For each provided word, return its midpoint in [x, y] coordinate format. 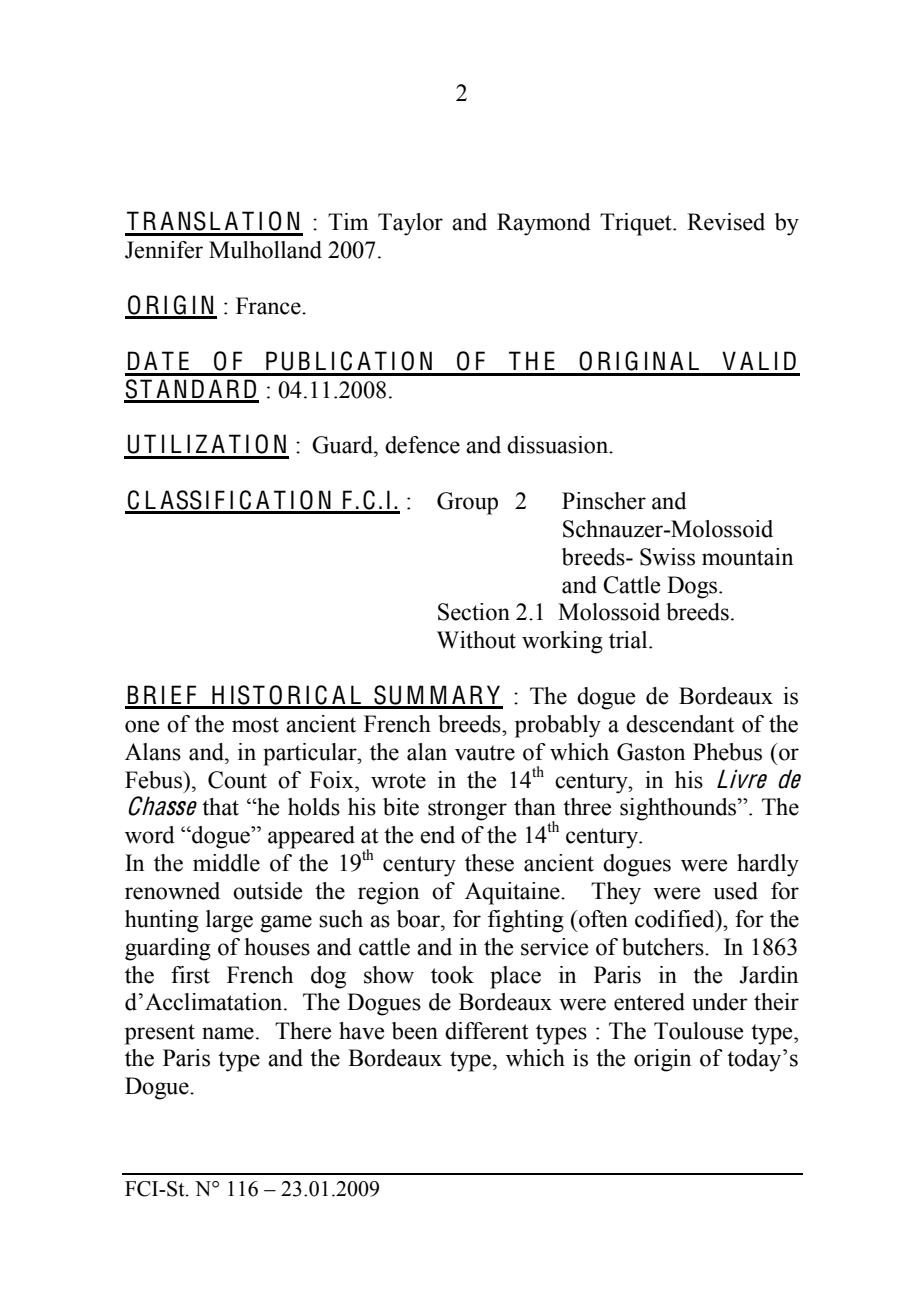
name [228, 1033]
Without [476, 640]
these [489, 863]
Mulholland [265, 250]
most [255, 725]
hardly [768, 865]
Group [467, 503]
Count [237, 780]
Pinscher [604, 501]
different [487, 1031]
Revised [726, 222]
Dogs [693, 587]
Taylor [410, 224]
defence [422, 445]
